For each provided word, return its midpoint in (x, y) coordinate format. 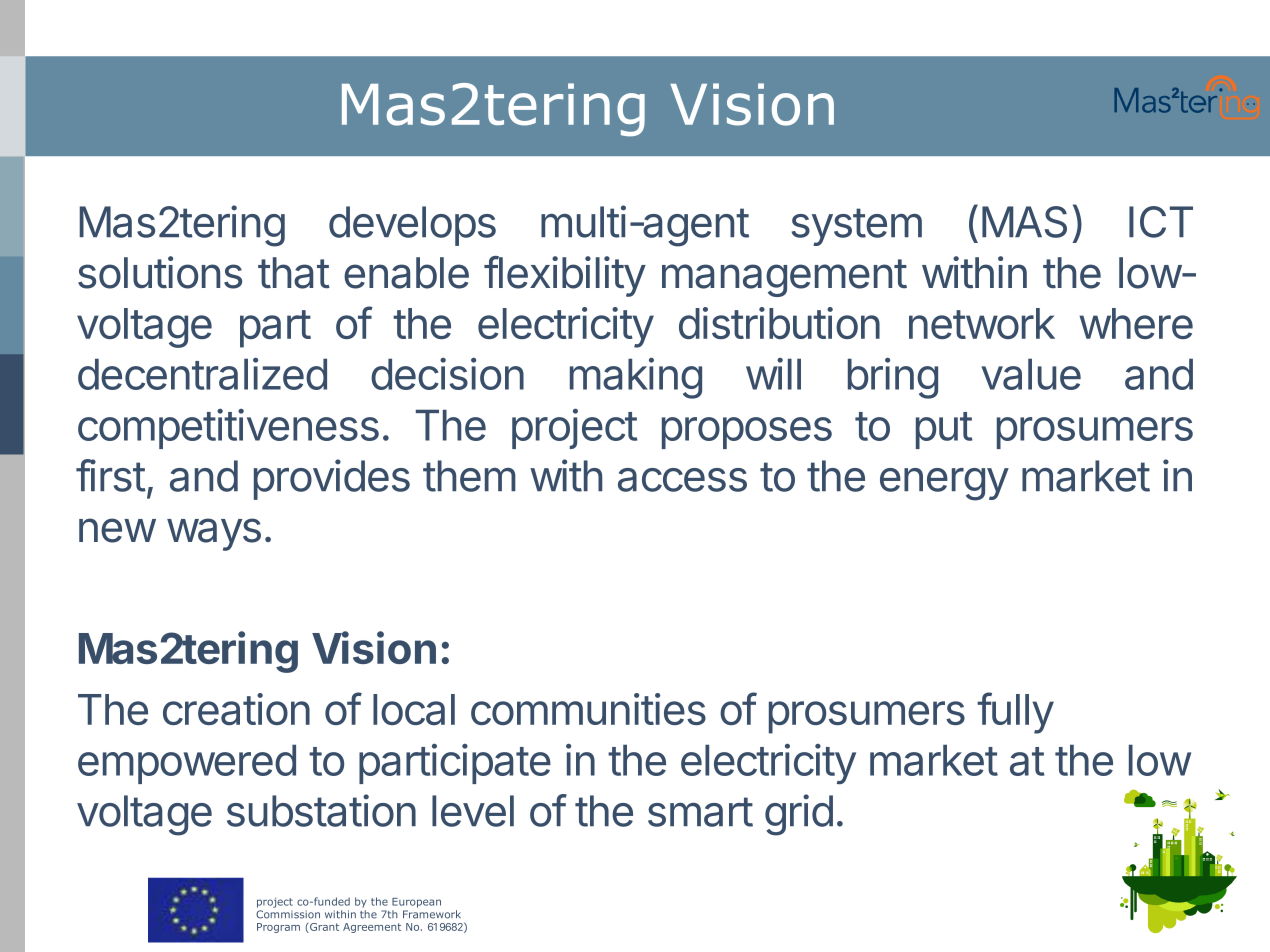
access (682, 480)
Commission (288, 914)
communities (588, 709)
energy (944, 484)
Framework (432, 914)
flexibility (565, 276)
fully (1015, 713)
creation (236, 709)
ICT (1161, 222)
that (294, 273)
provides (332, 479)
